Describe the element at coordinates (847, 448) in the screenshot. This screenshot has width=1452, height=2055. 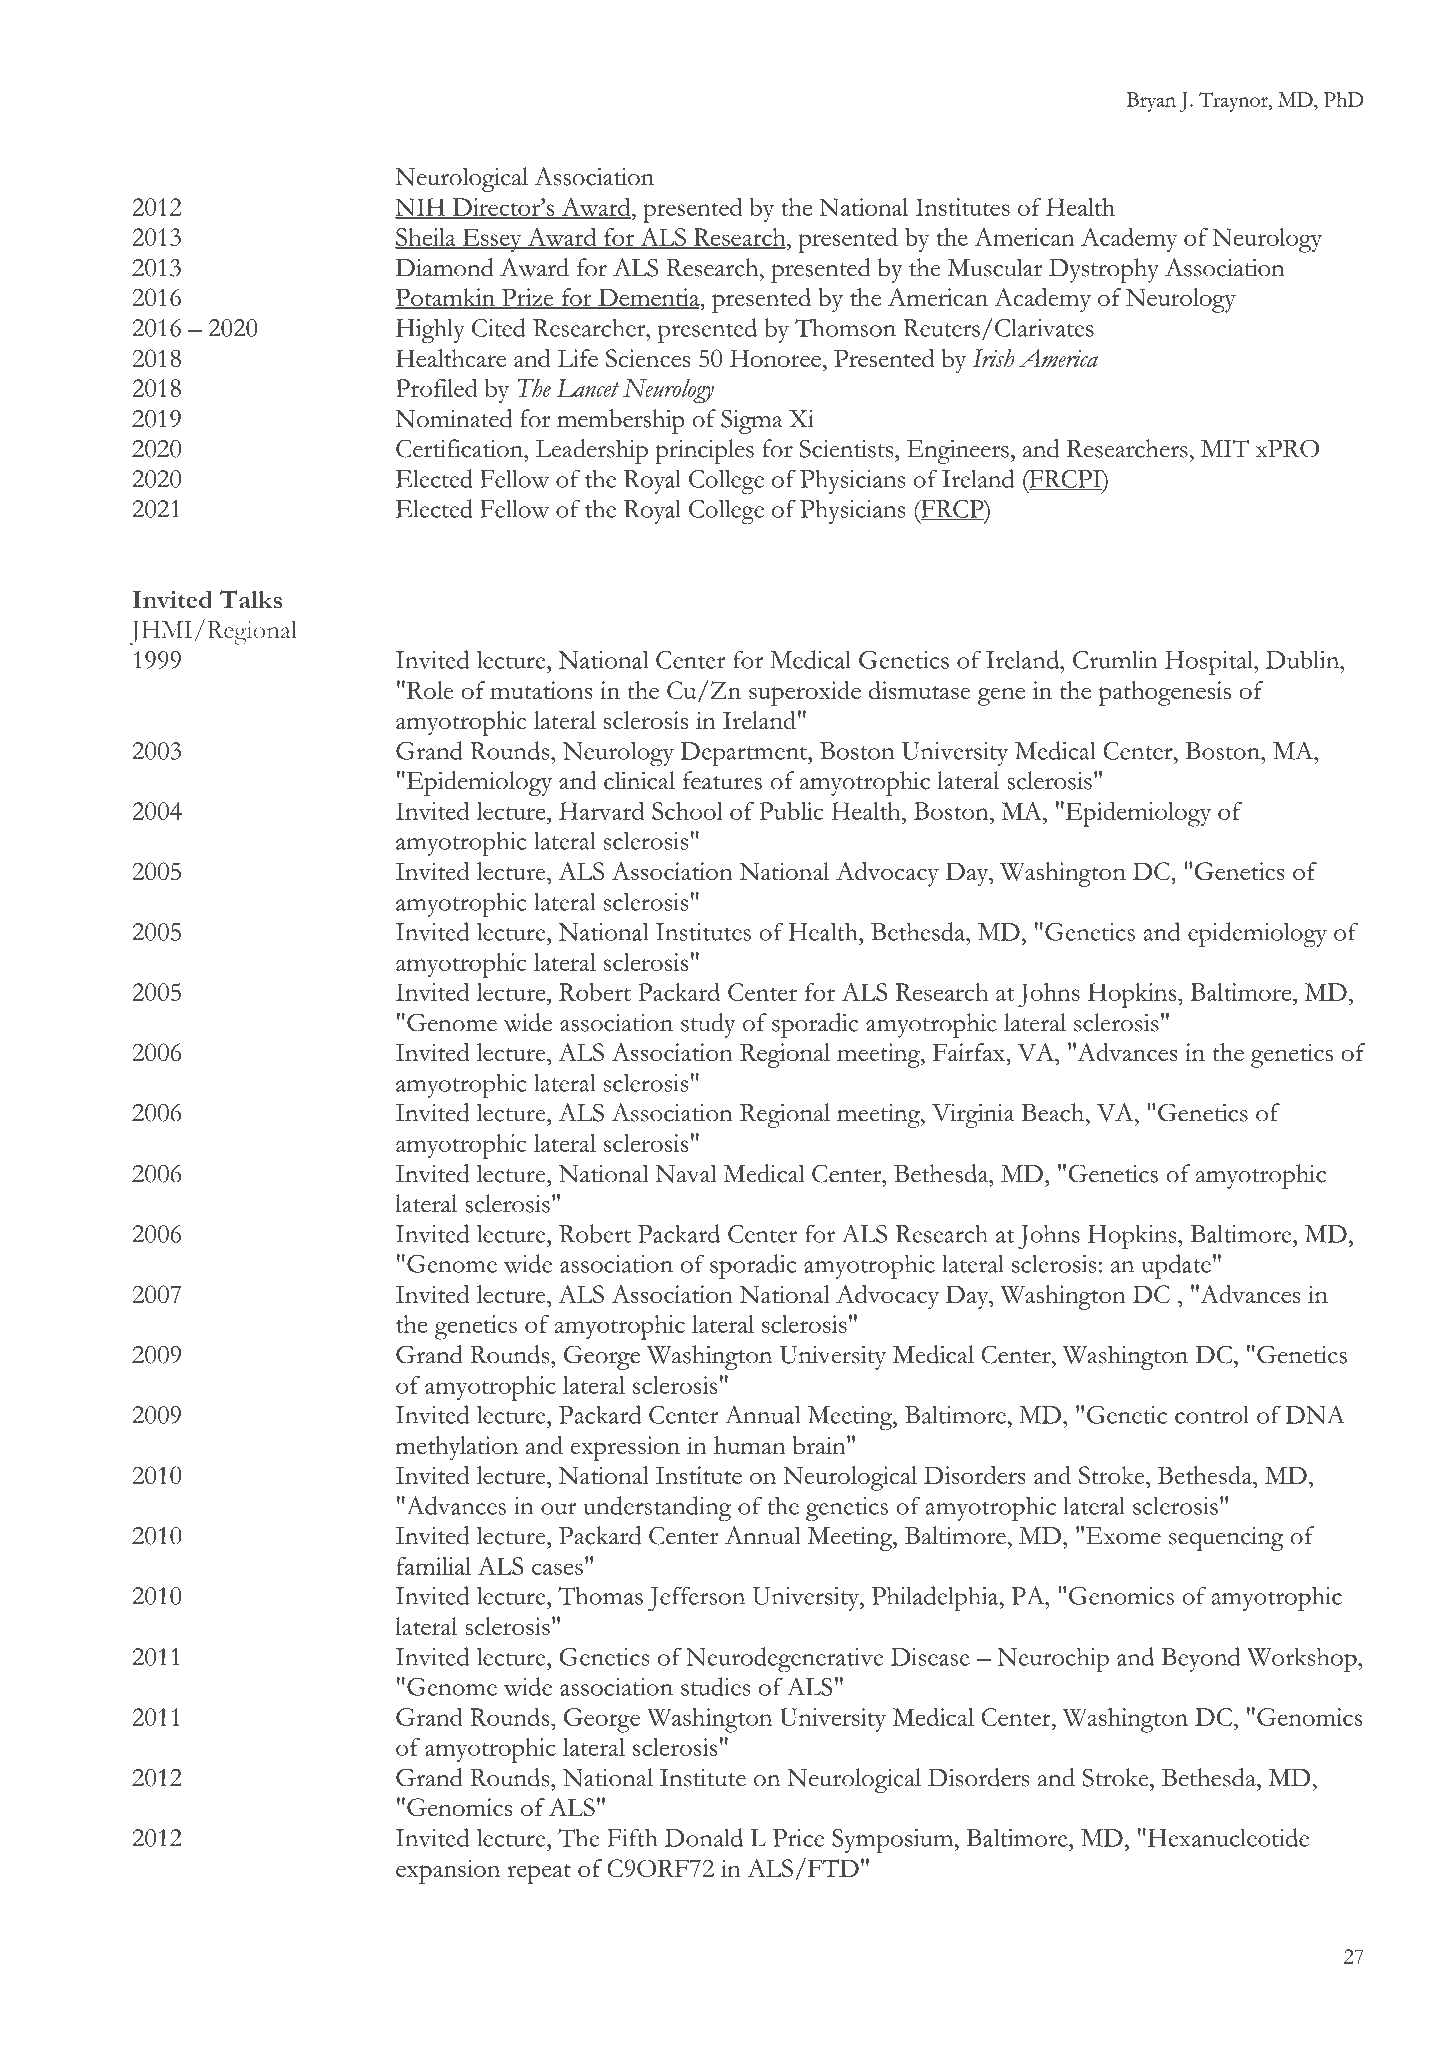
I see `Scientists` at that location.
